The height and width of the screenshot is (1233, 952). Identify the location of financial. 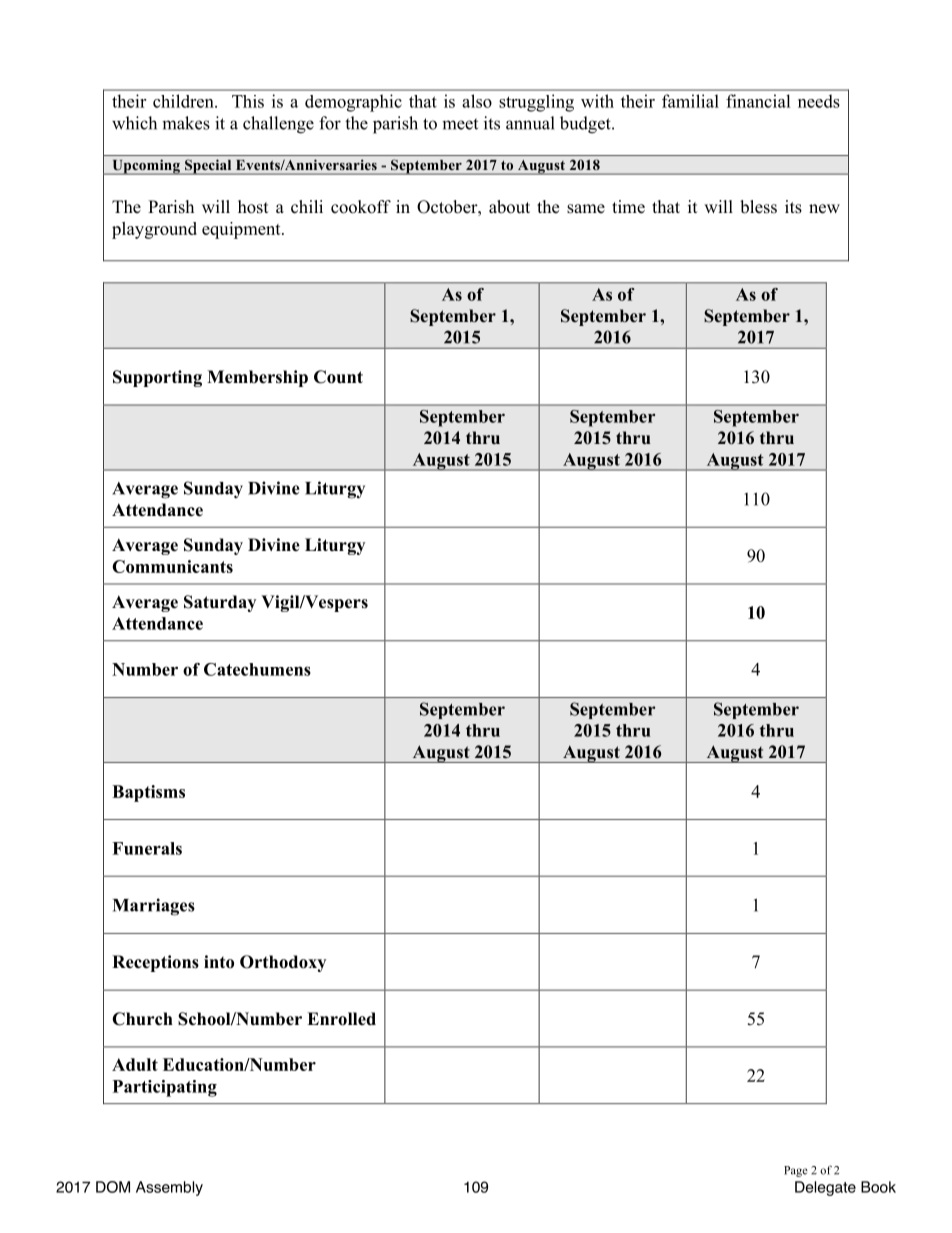
(758, 101).
